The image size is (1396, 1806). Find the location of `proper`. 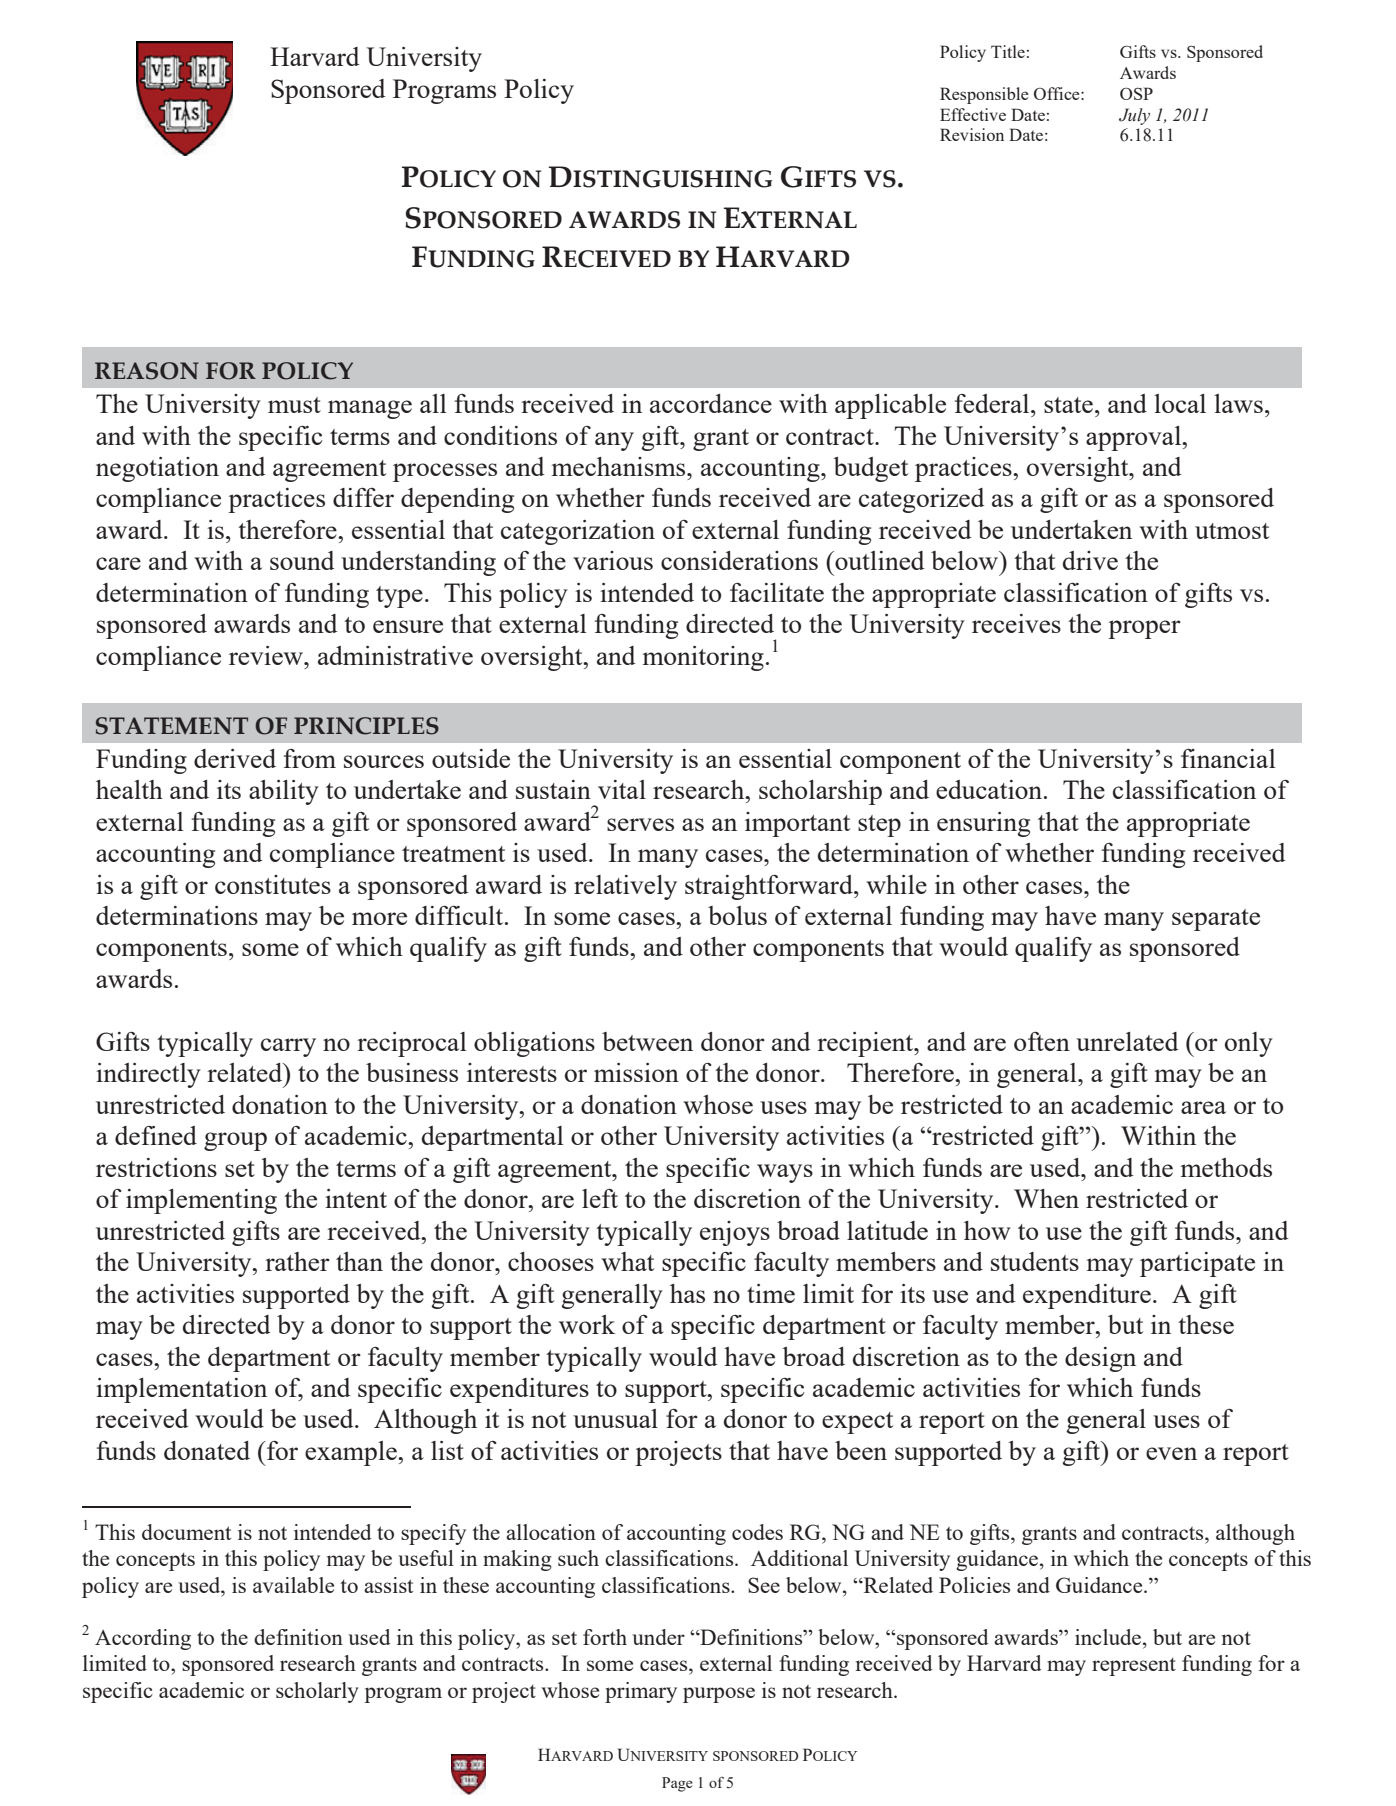

proper is located at coordinates (1144, 629).
